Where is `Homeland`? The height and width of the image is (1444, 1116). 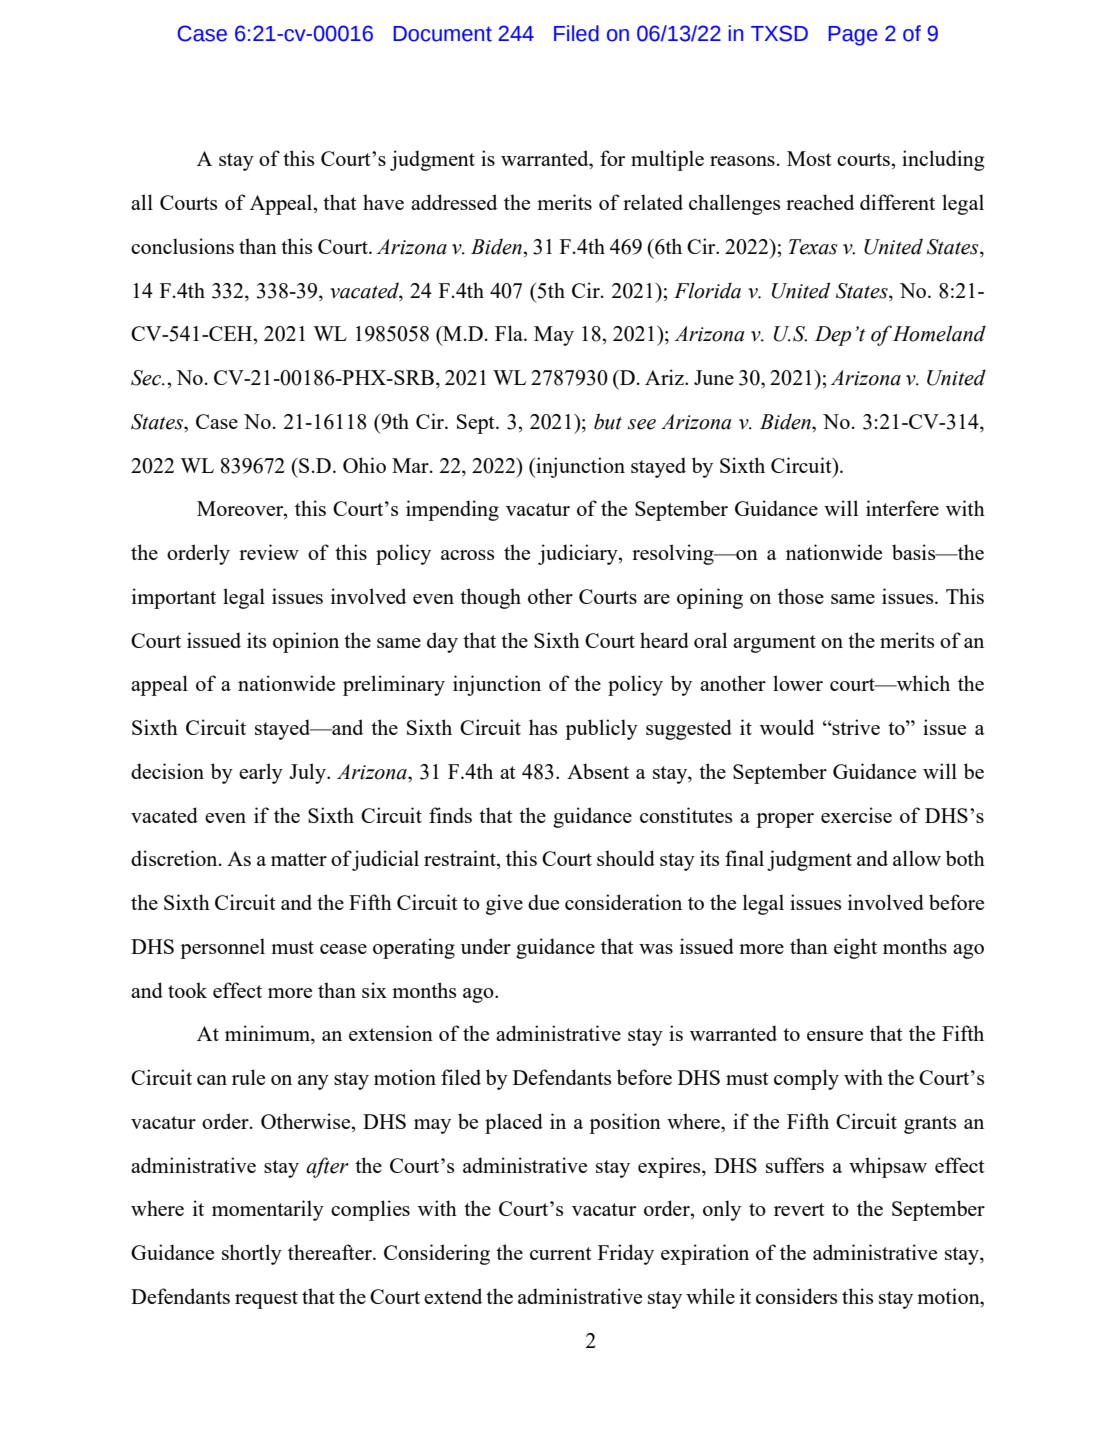 Homeland is located at coordinates (939, 333).
